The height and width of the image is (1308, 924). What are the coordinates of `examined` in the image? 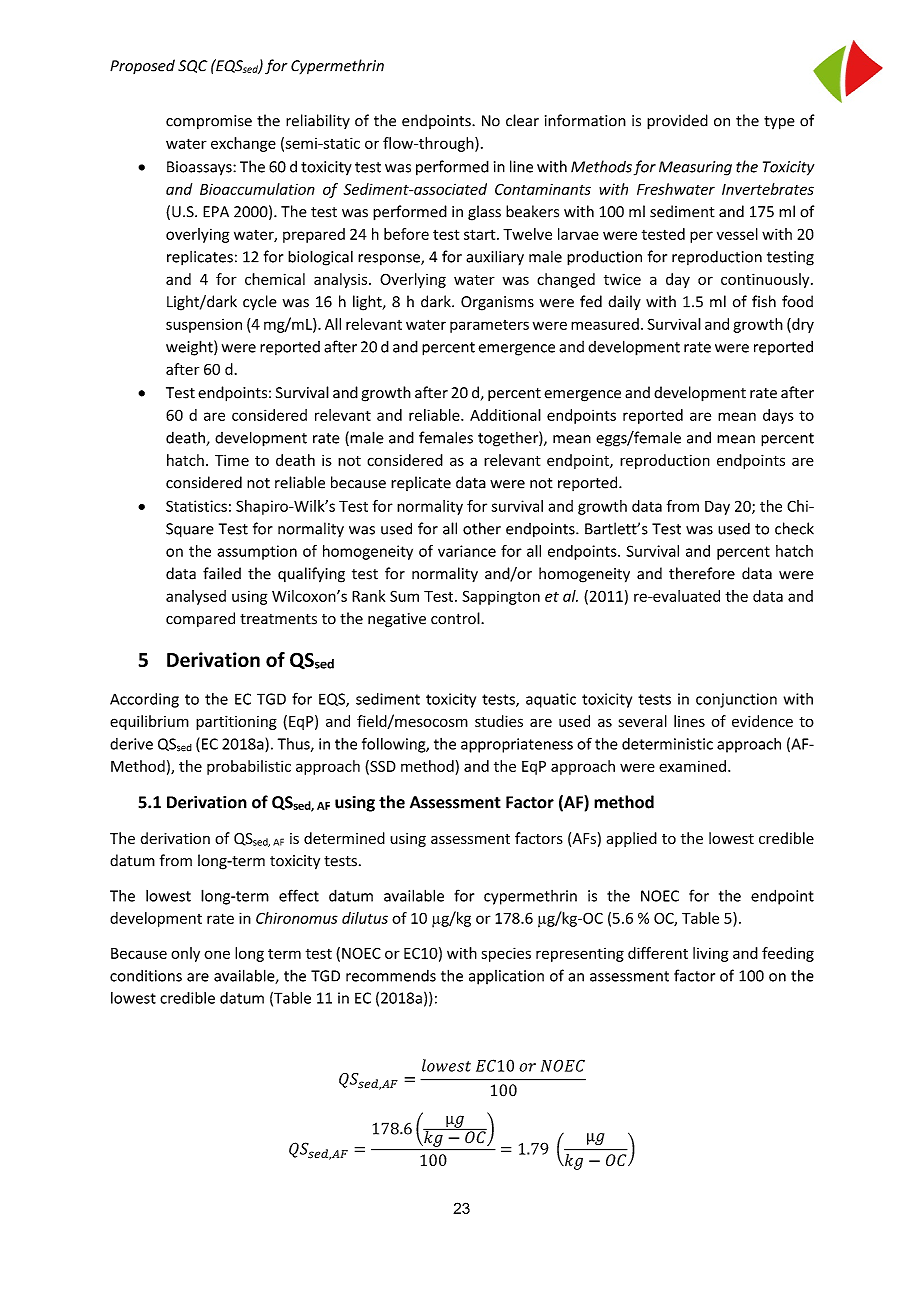 It's located at (692, 766).
